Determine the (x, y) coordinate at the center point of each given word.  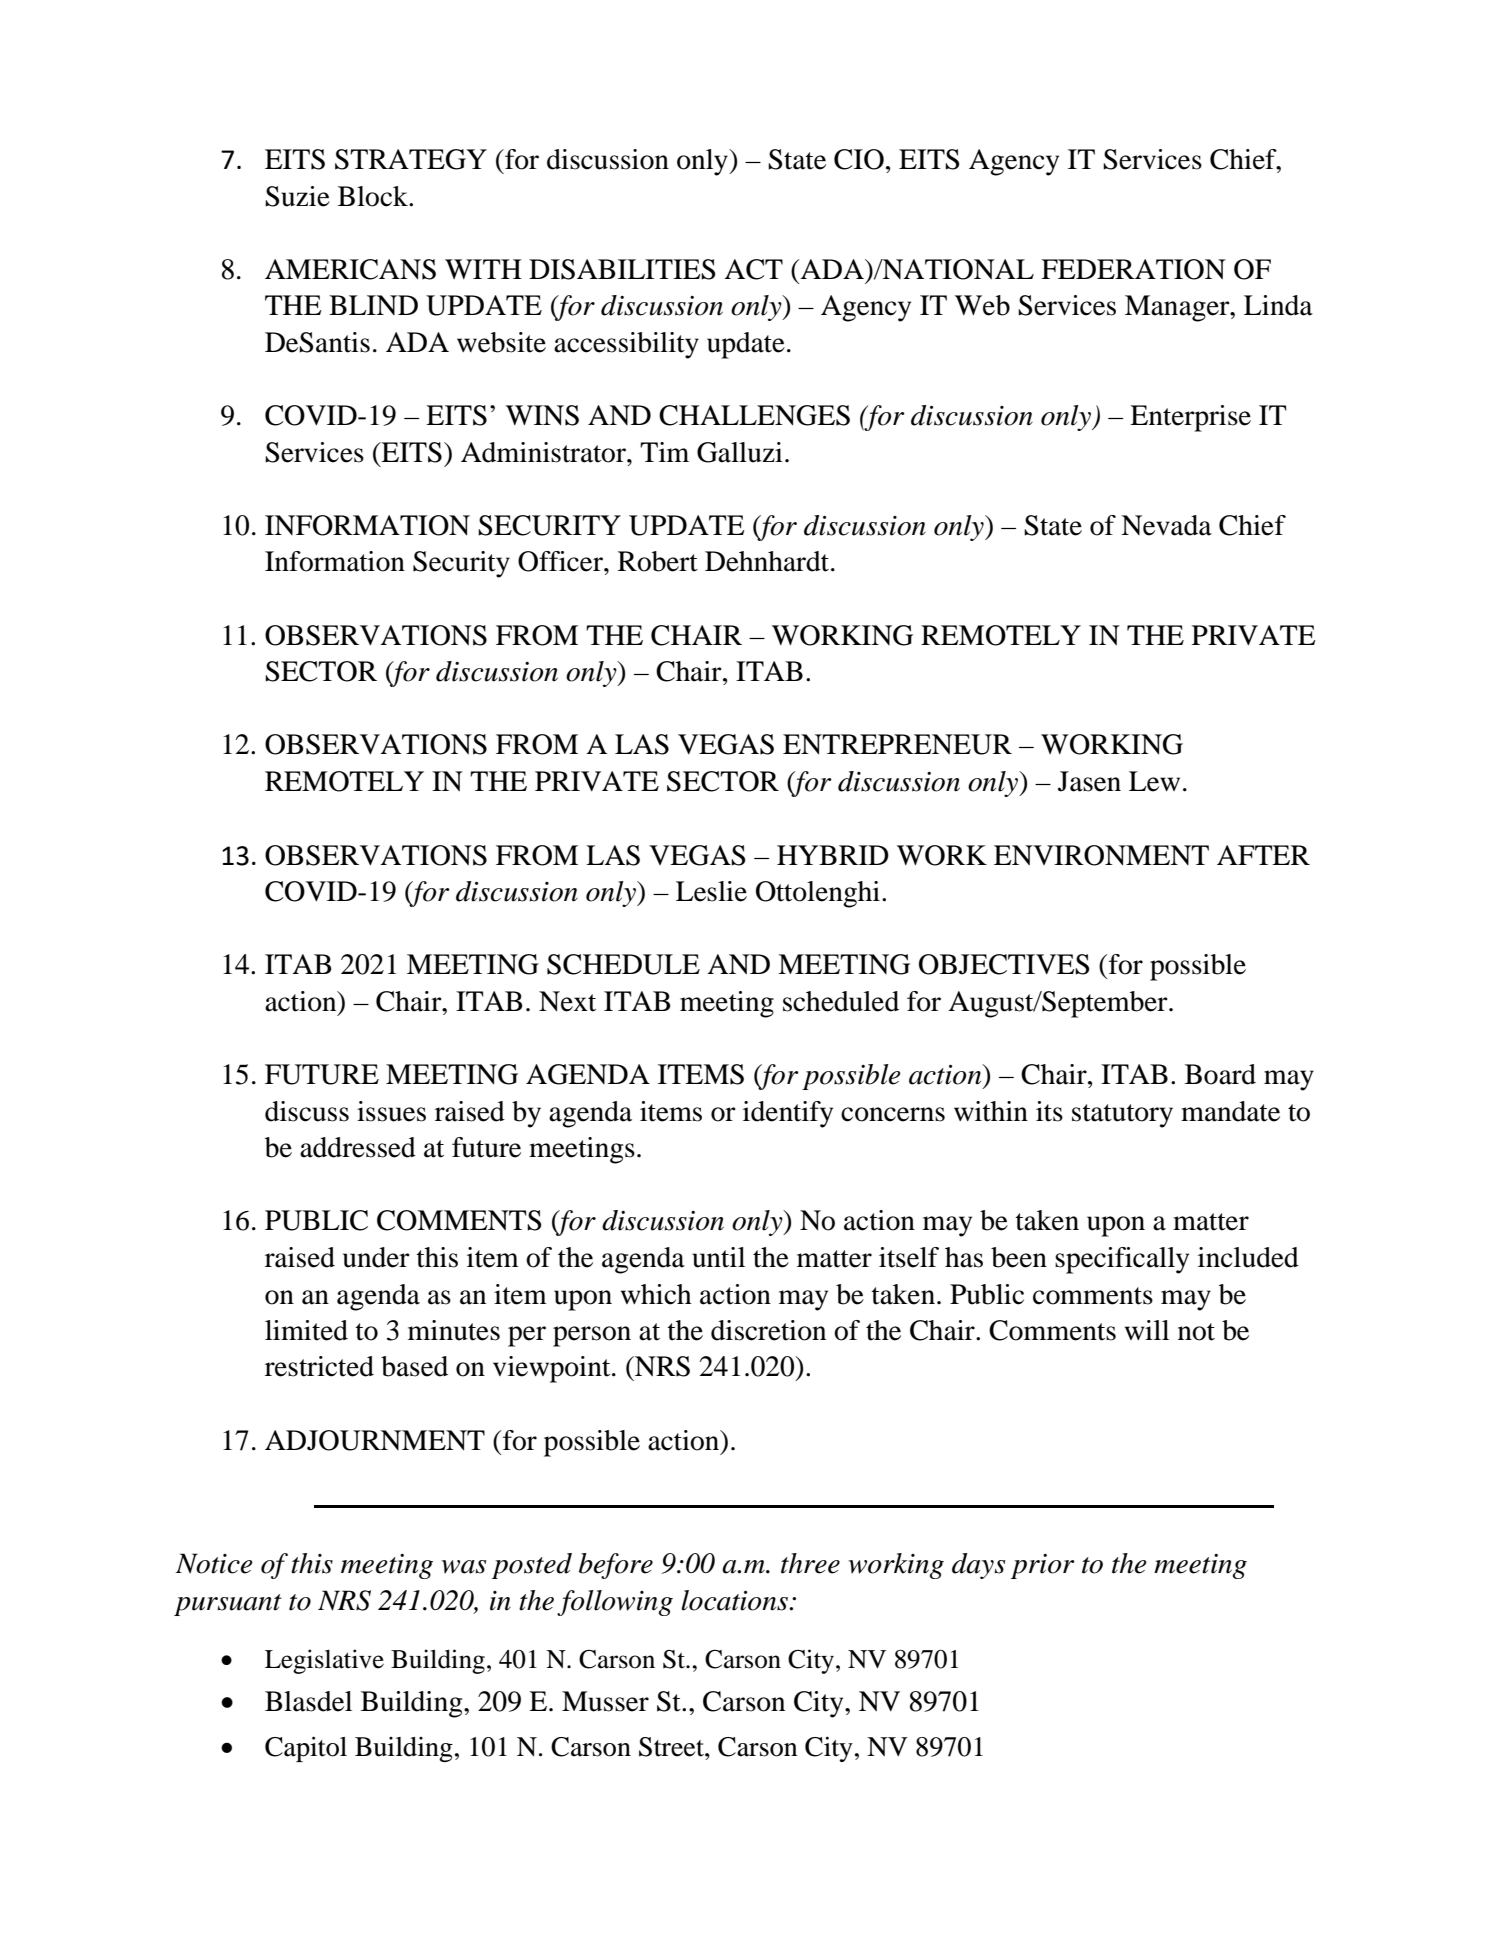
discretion (768, 1330)
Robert (658, 561)
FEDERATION (1133, 269)
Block (374, 196)
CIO (859, 159)
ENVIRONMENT (1101, 855)
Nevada (1166, 525)
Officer (561, 561)
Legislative (324, 1661)
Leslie (711, 891)
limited (306, 1330)
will (1147, 1330)
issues (391, 1111)
